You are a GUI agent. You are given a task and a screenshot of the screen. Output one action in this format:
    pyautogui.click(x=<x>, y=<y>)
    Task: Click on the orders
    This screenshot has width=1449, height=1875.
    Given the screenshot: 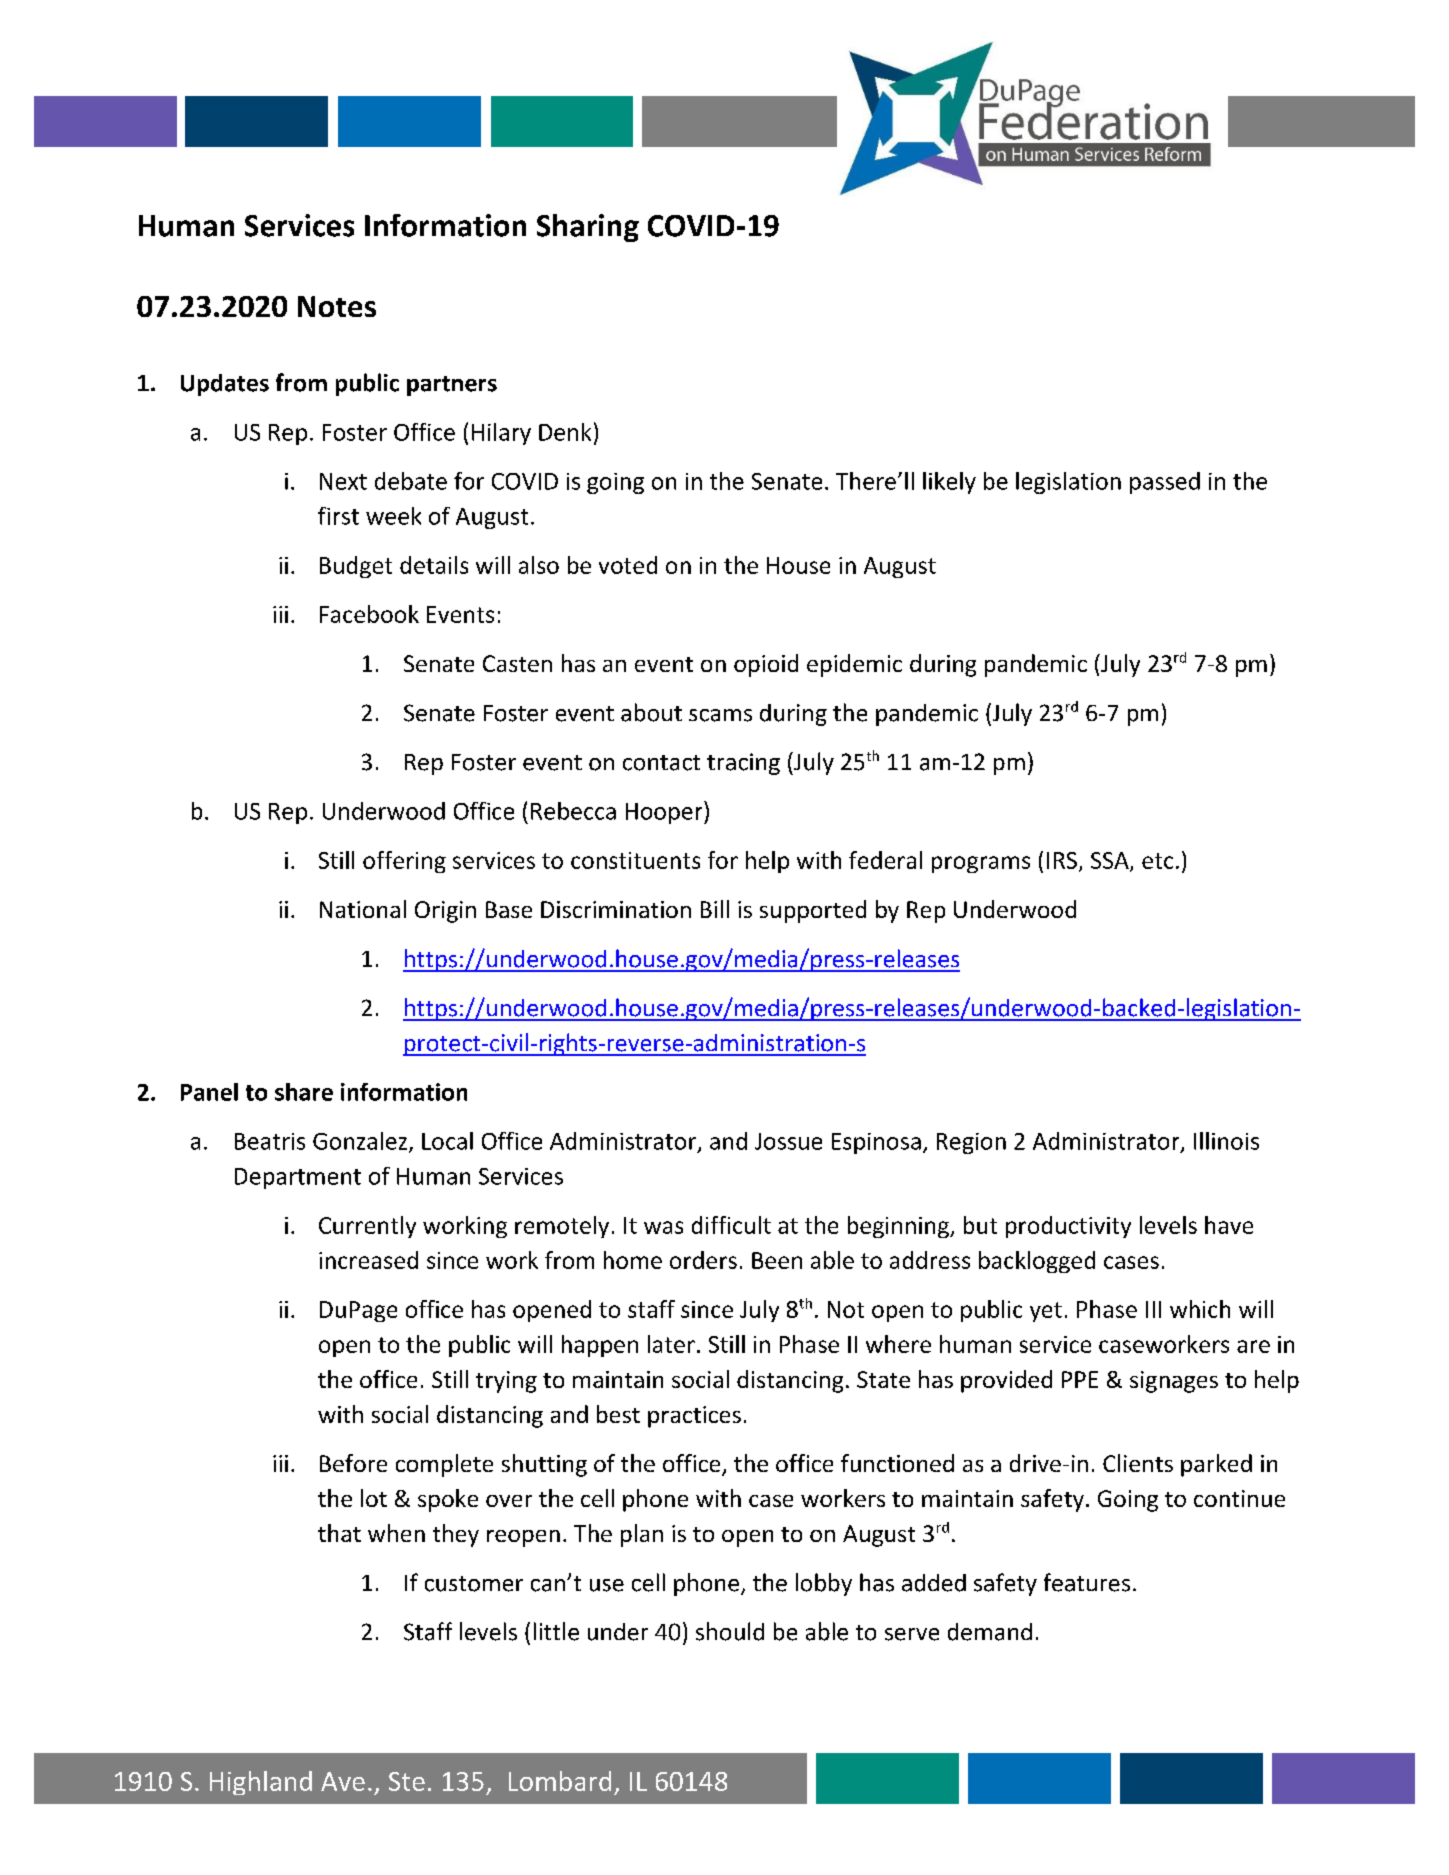 What is the action you would take?
    pyautogui.click(x=703, y=1260)
